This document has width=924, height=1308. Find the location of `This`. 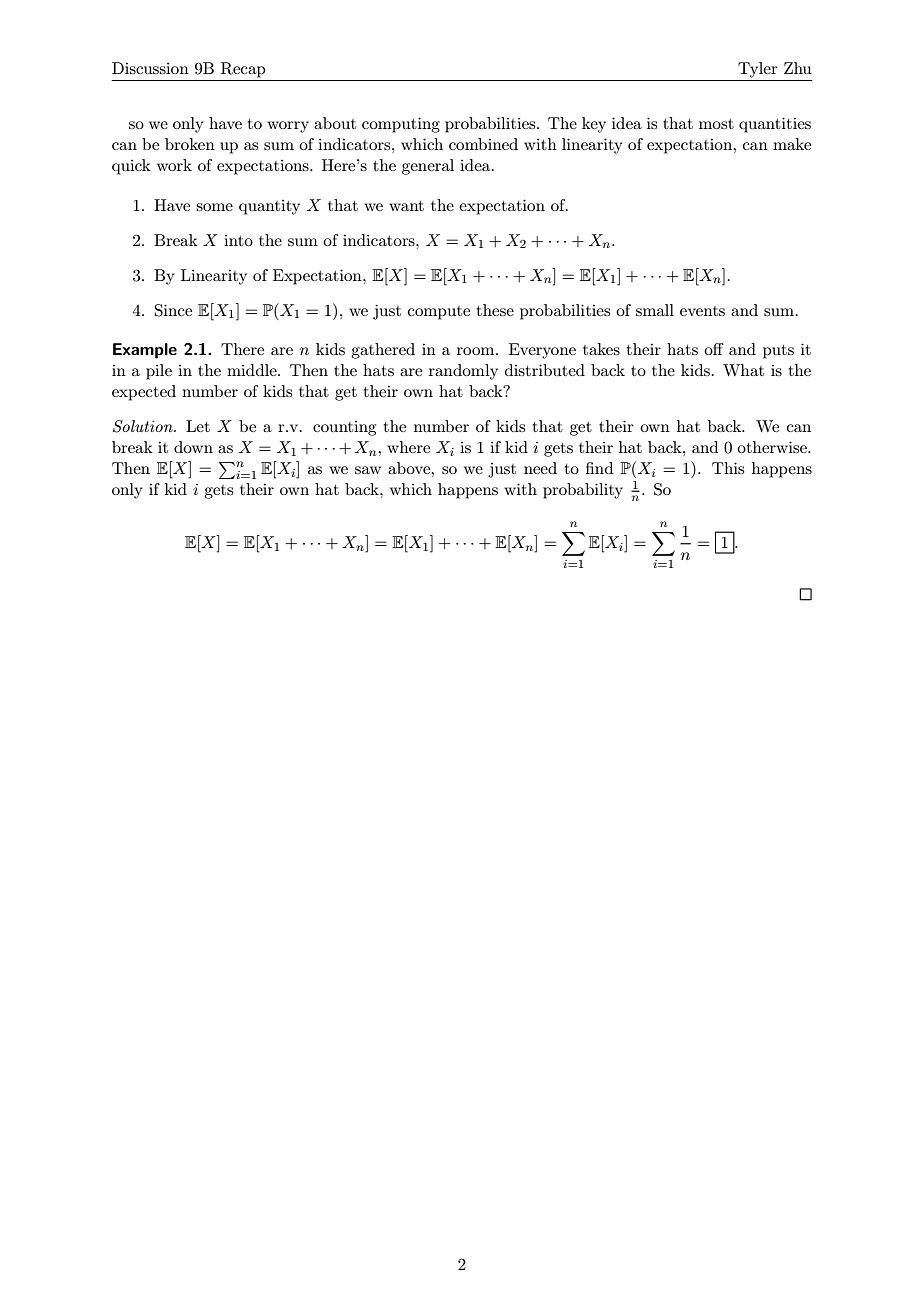

This is located at coordinates (728, 468).
